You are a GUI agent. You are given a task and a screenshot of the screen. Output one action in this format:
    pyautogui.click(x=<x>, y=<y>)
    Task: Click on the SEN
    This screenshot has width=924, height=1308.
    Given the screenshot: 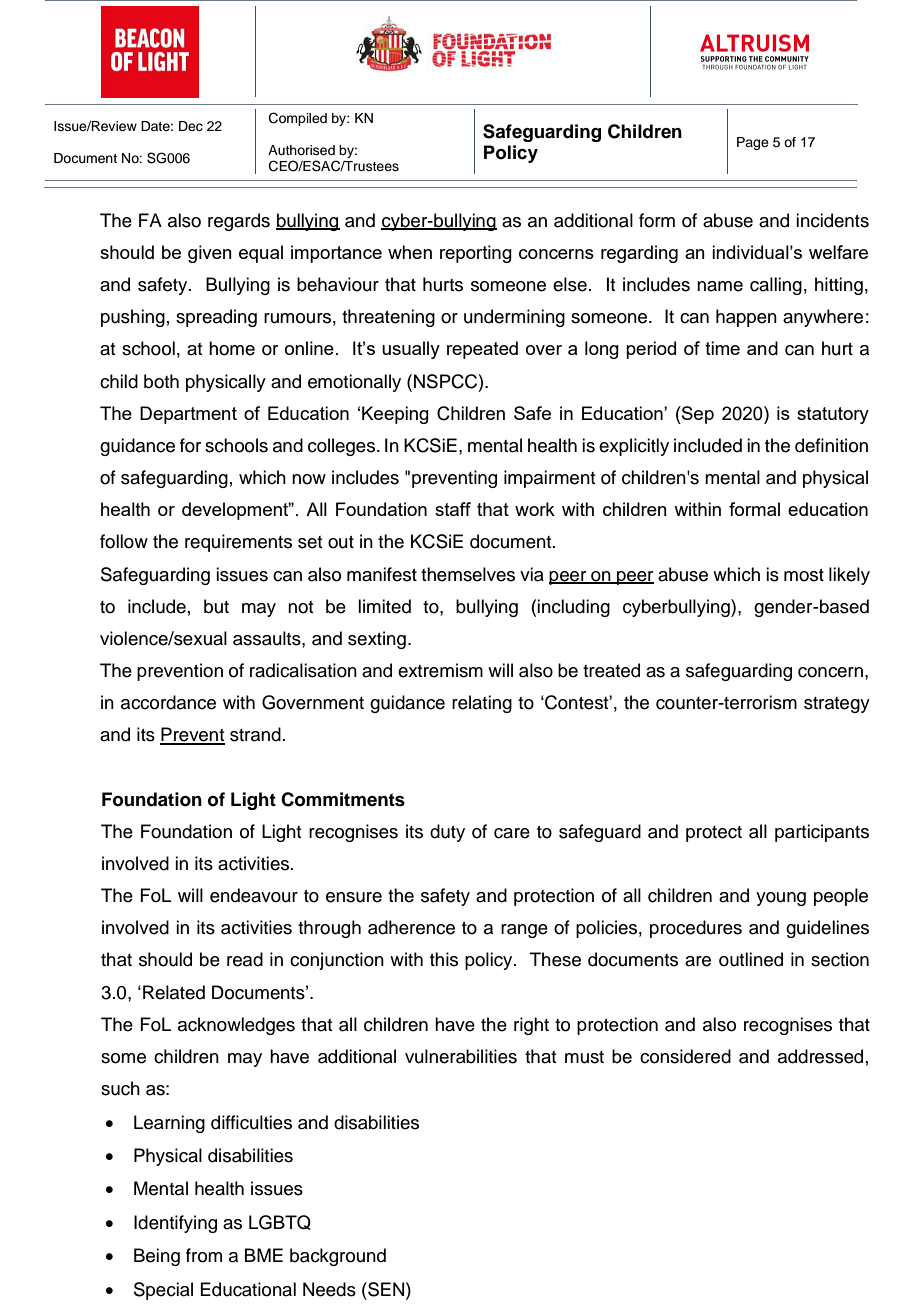 What is the action you would take?
    pyautogui.click(x=386, y=1289)
